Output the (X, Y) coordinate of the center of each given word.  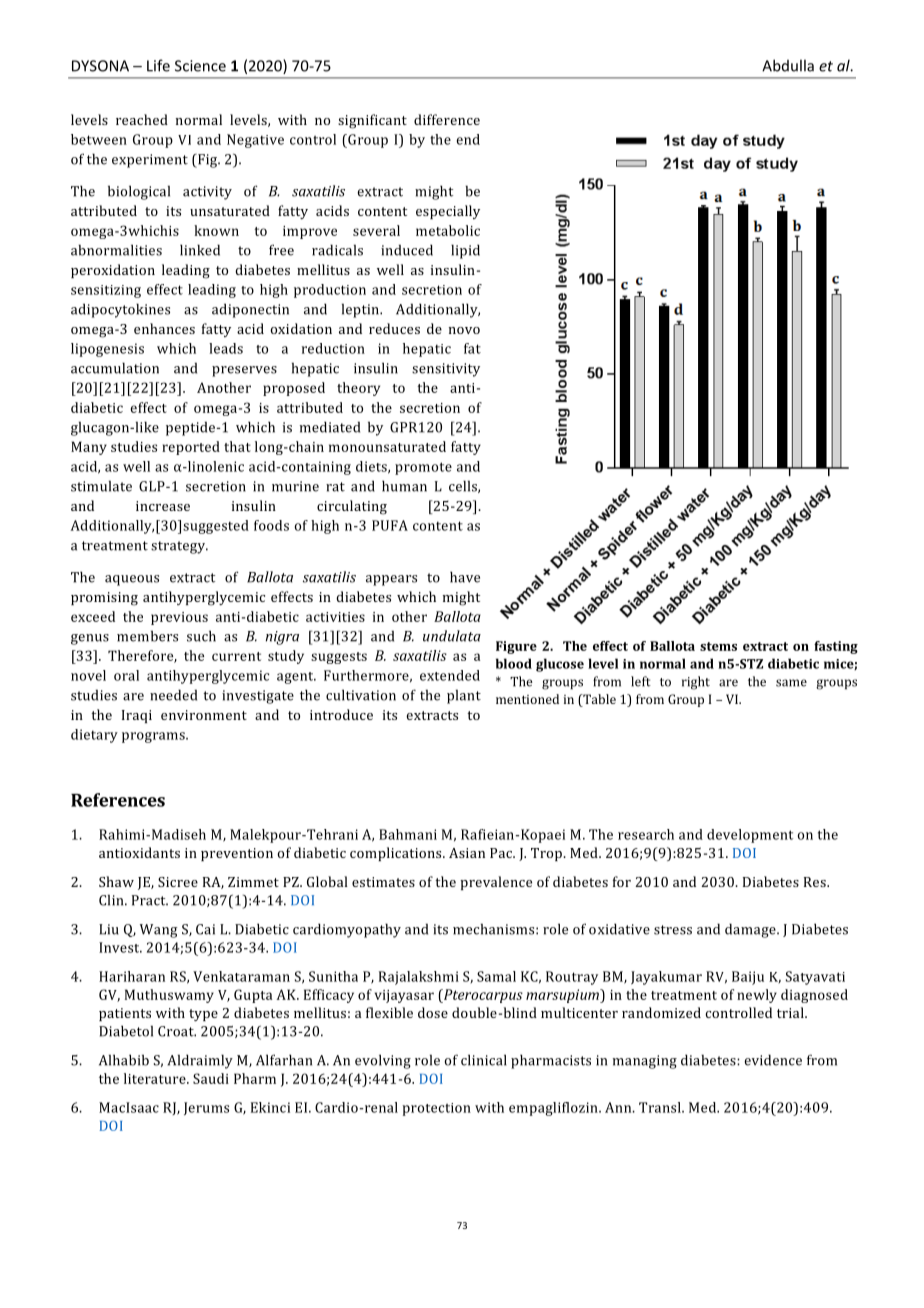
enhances (164, 328)
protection (436, 1109)
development (750, 836)
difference (447, 119)
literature (156, 1078)
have (465, 577)
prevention (237, 854)
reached (142, 119)
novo (464, 330)
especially (448, 212)
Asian (467, 853)
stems (718, 646)
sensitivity (446, 370)
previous (179, 618)
